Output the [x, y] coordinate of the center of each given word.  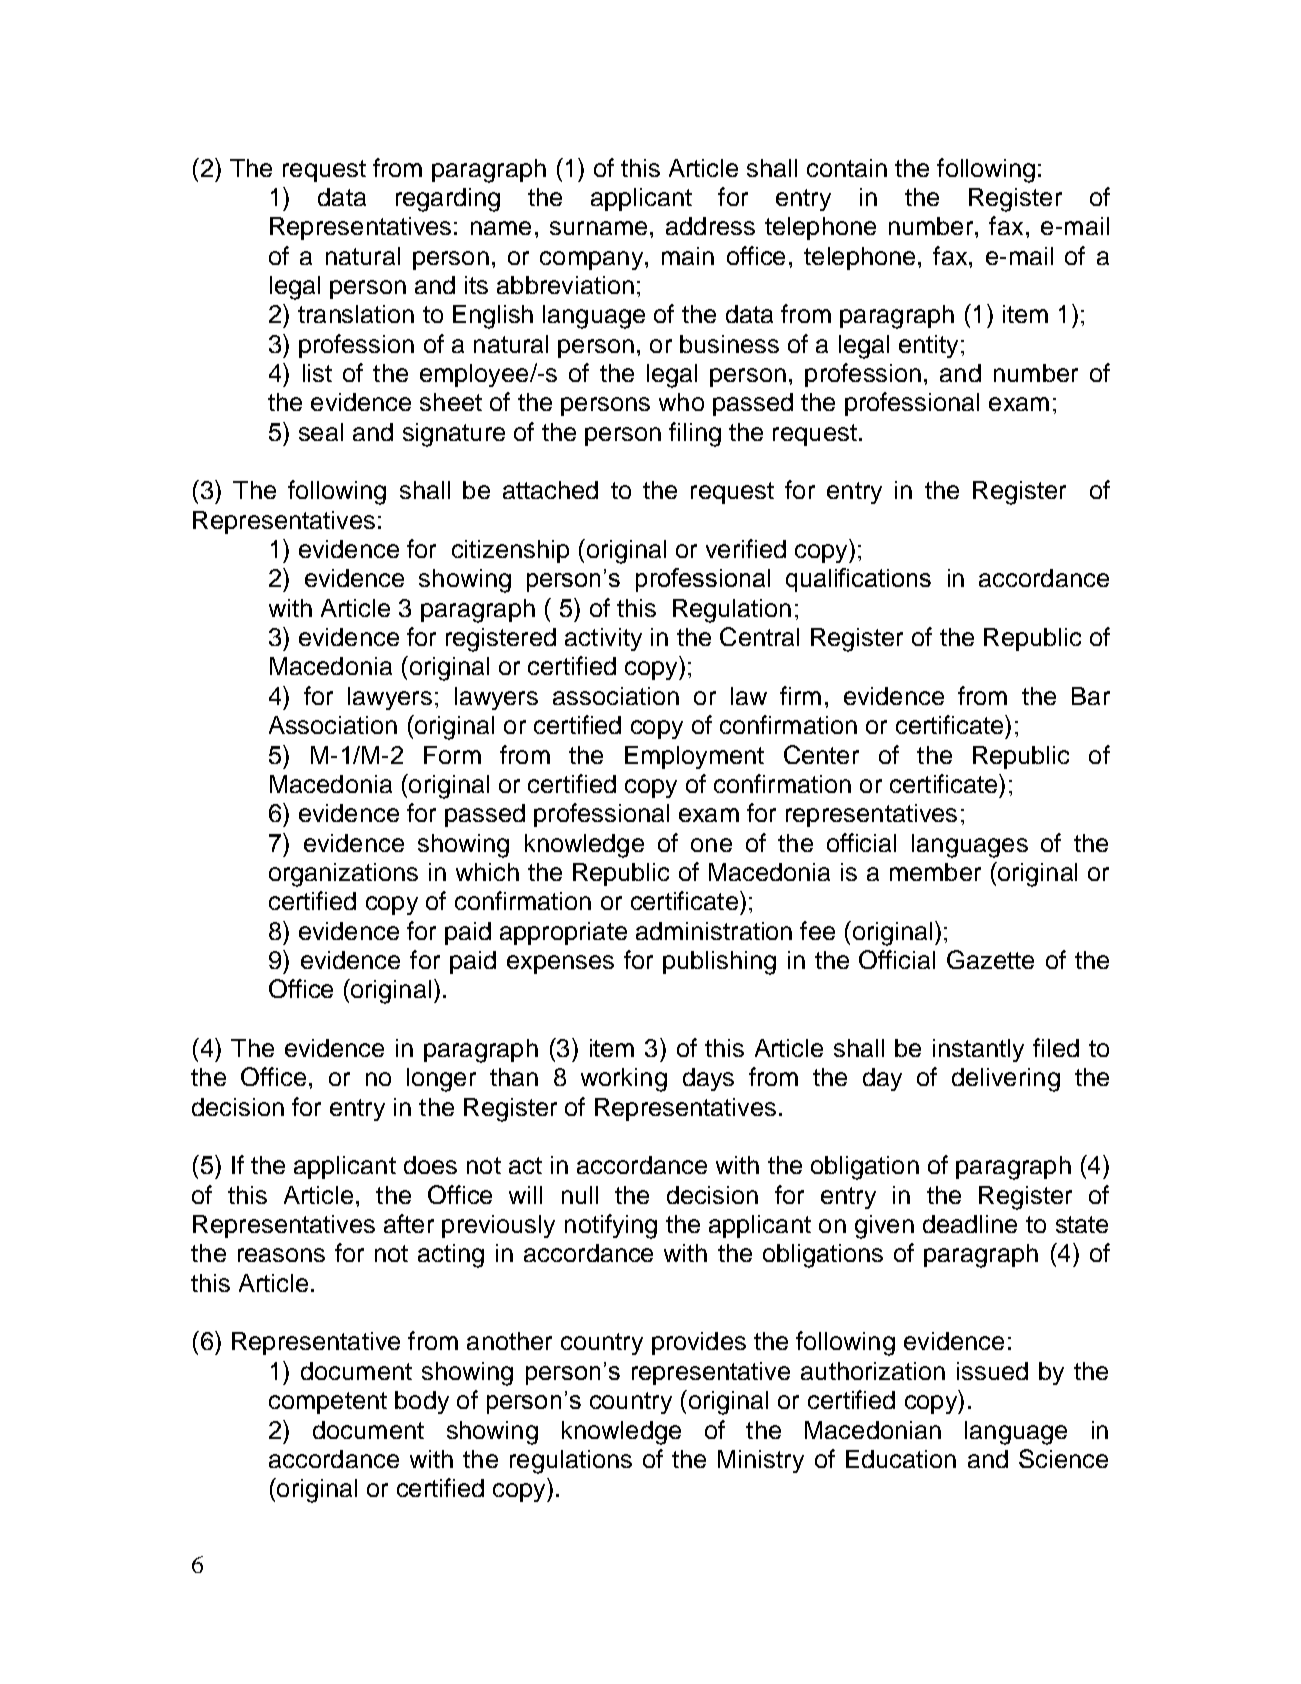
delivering [1006, 1080]
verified [746, 548]
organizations [343, 875]
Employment [694, 757]
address [710, 226]
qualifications [858, 580]
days [708, 1079]
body [422, 1402]
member [935, 872]
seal [321, 432]
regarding [448, 200]
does [430, 1165]
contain [847, 168]
